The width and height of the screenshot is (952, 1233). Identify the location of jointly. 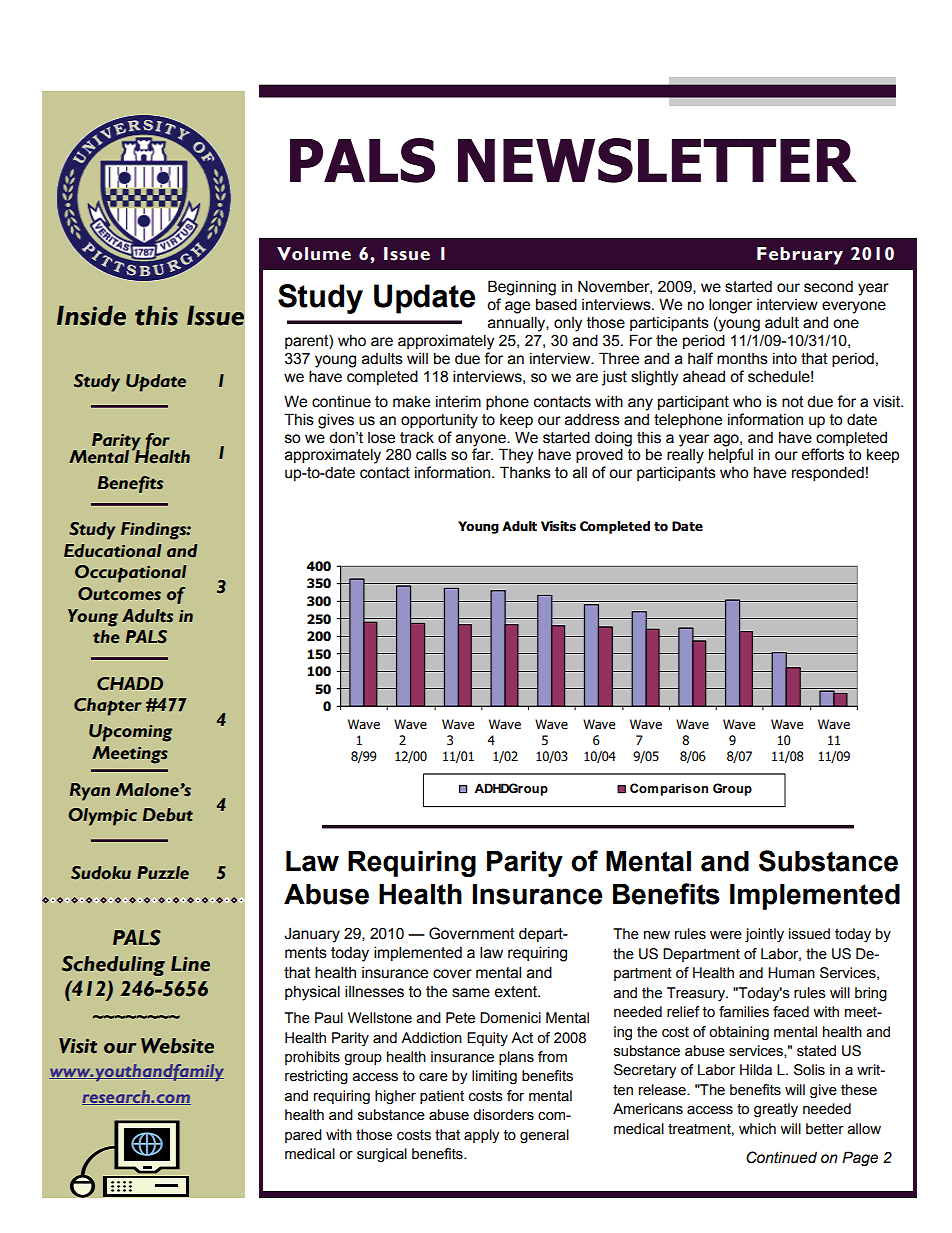
(764, 935).
